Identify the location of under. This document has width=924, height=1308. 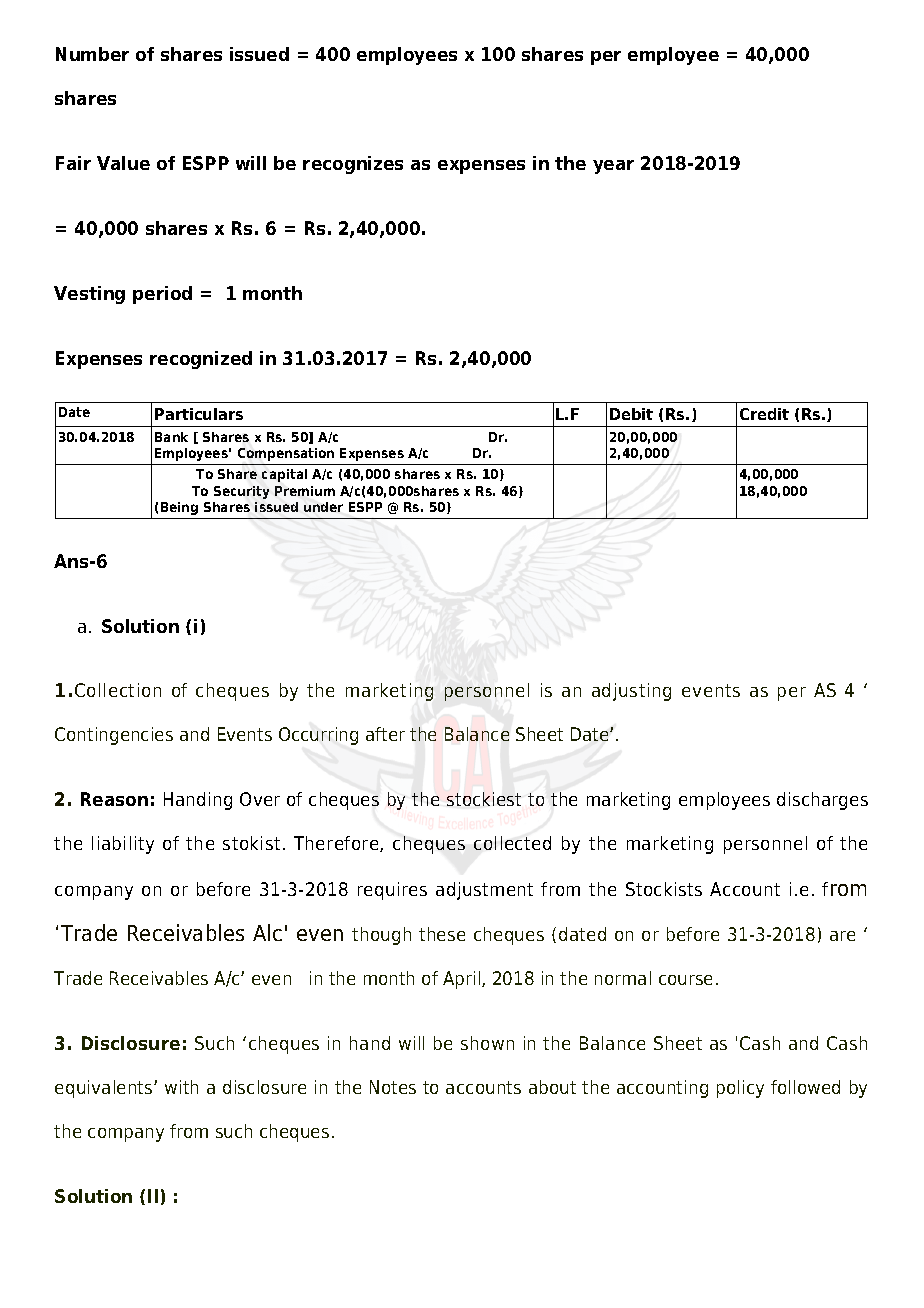
(323, 507).
